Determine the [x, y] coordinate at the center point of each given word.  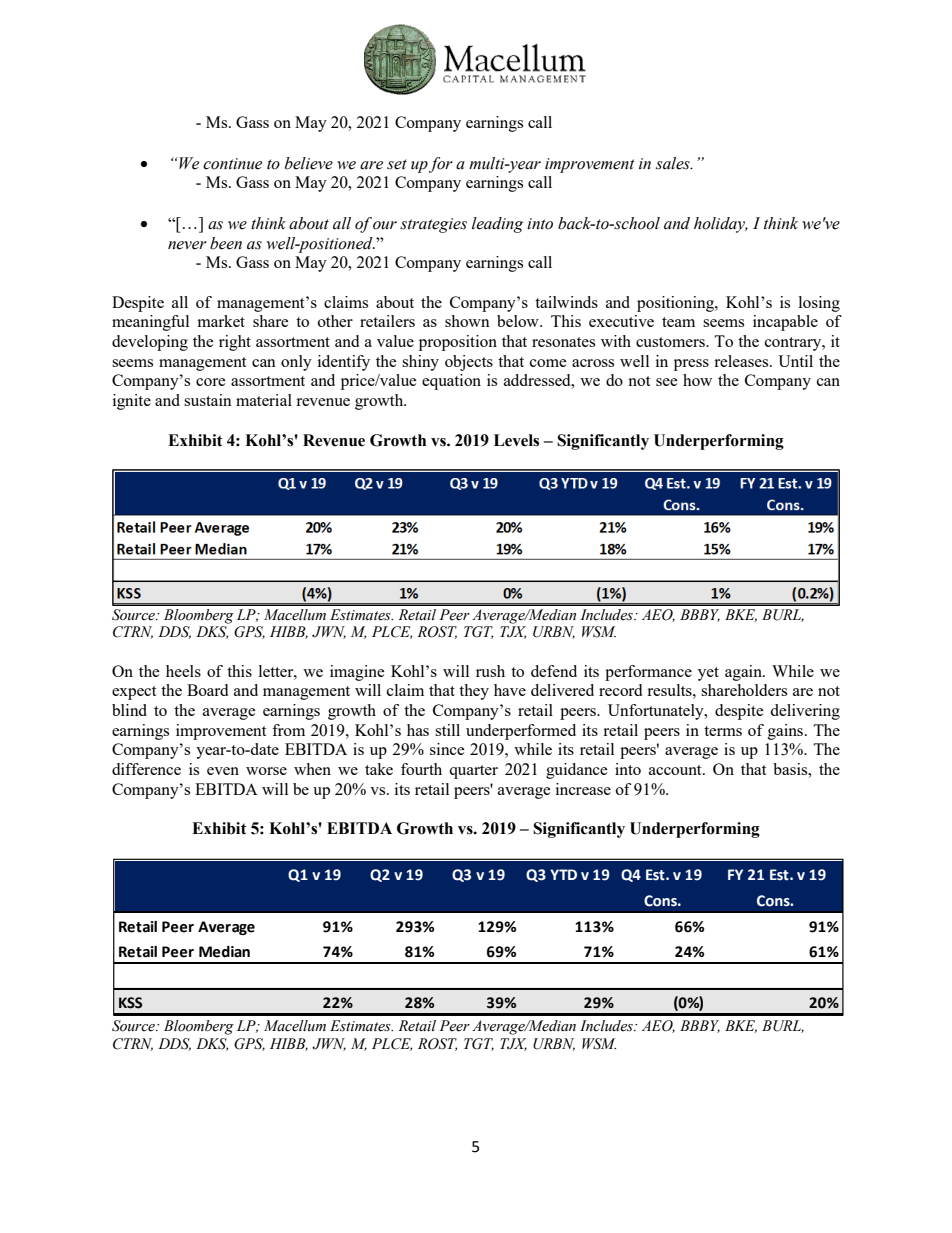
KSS [130, 1003]
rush [490, 671]
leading [497, 225]
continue [232, 164]
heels [183, 671]
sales [674, 163]
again [744, 673]
